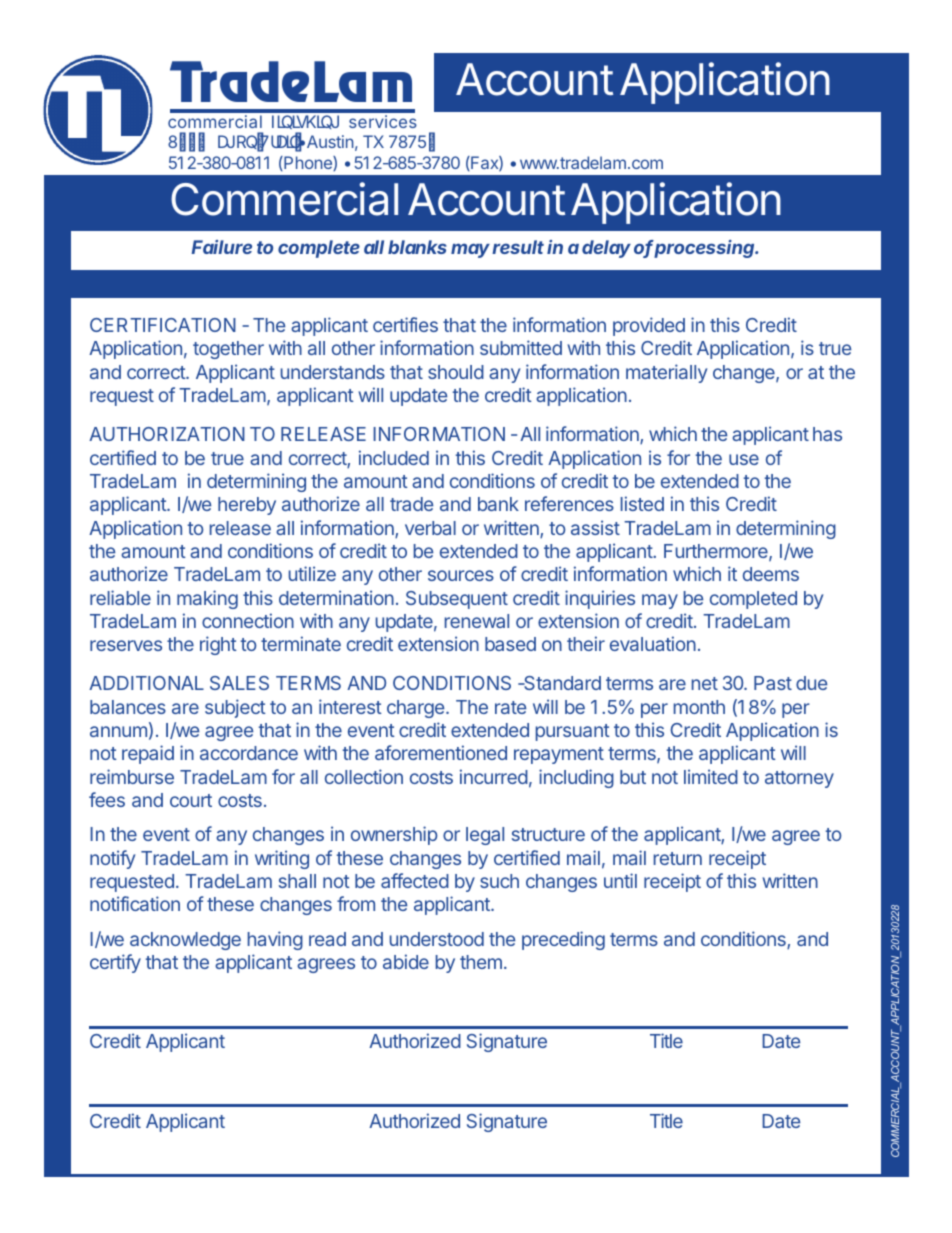 The width and height of the document is (952, 1233). Describe the element at coordinates (308, 163) in the document. I see `Phone` at that location.
